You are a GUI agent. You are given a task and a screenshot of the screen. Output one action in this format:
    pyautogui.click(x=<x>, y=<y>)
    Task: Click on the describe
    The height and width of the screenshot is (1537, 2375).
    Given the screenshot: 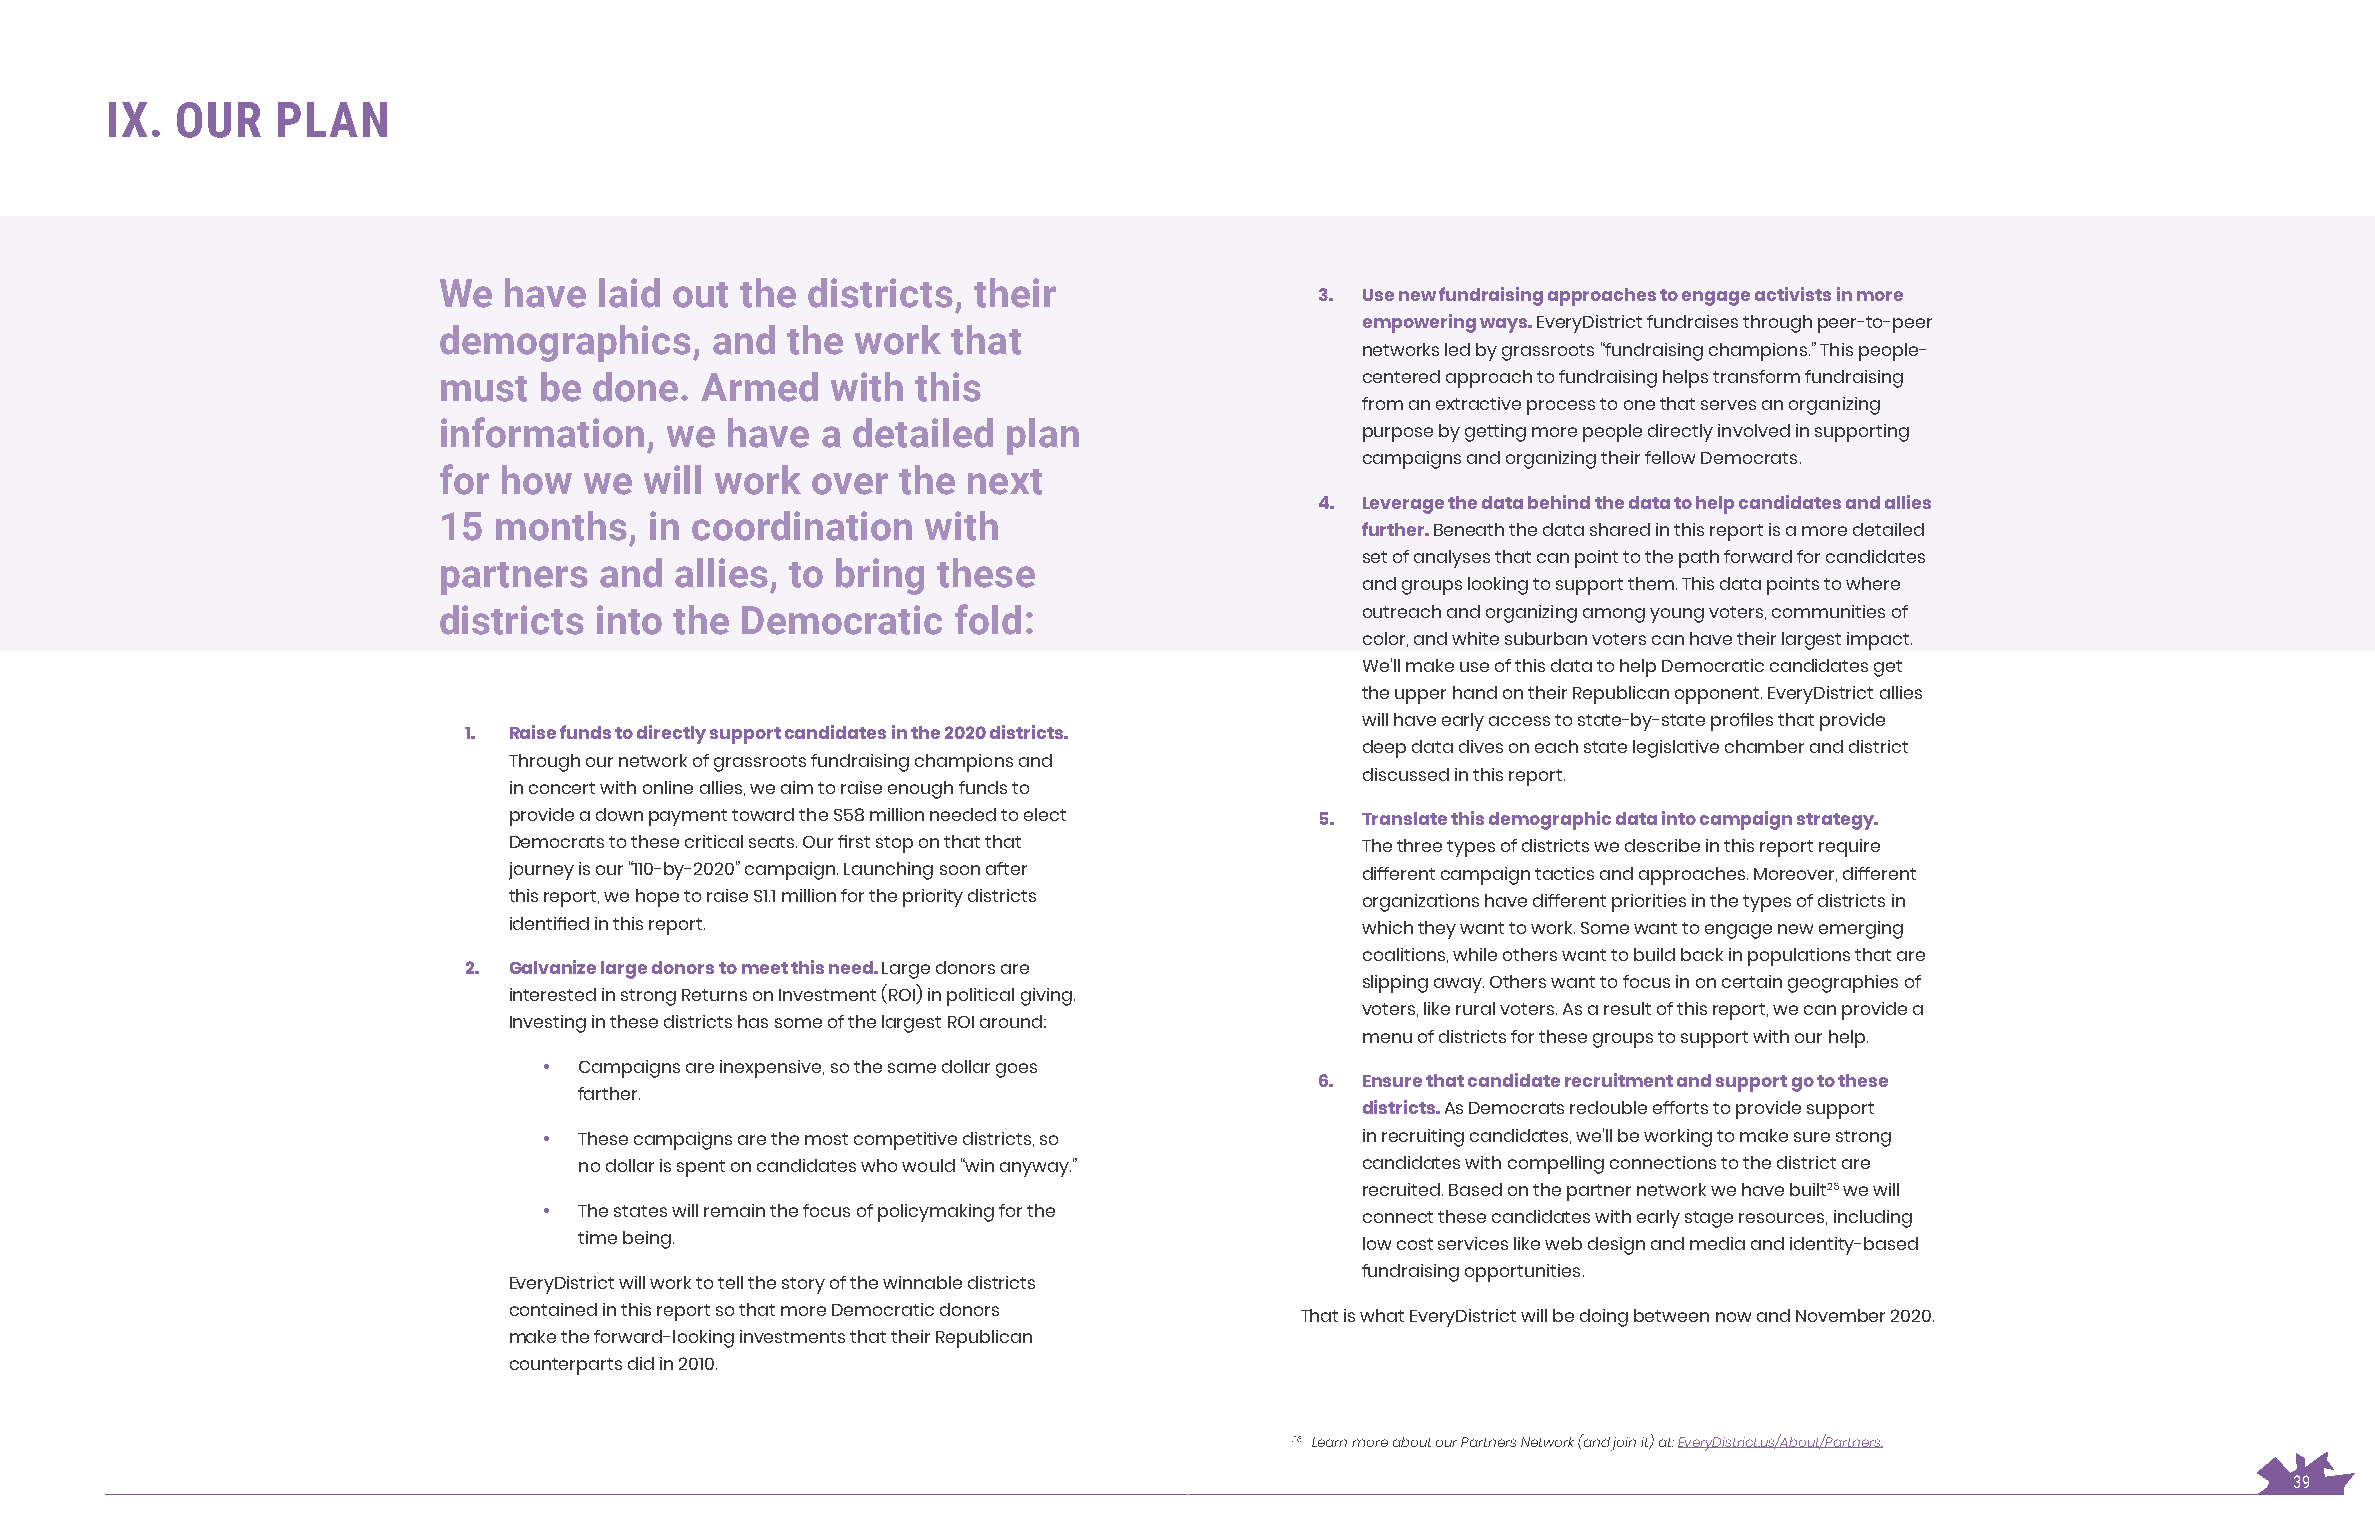 What is the action you would take?
    pyautogui.click(x=1662, y=845)
